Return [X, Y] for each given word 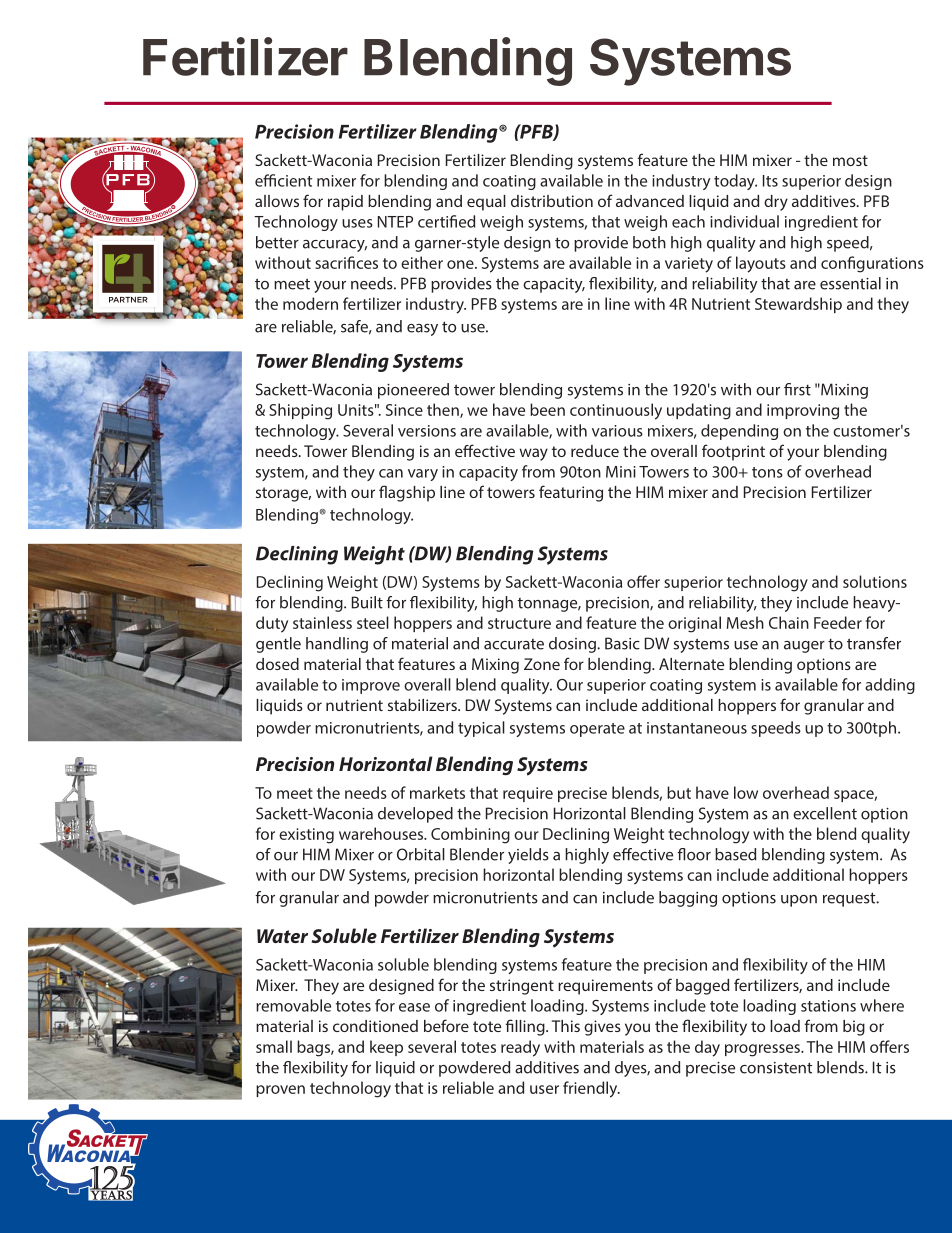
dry [776, 203]
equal [486, 203]
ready [520, 1048]
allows [277, 201]
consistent [776, 1068]
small [274, 1046]
